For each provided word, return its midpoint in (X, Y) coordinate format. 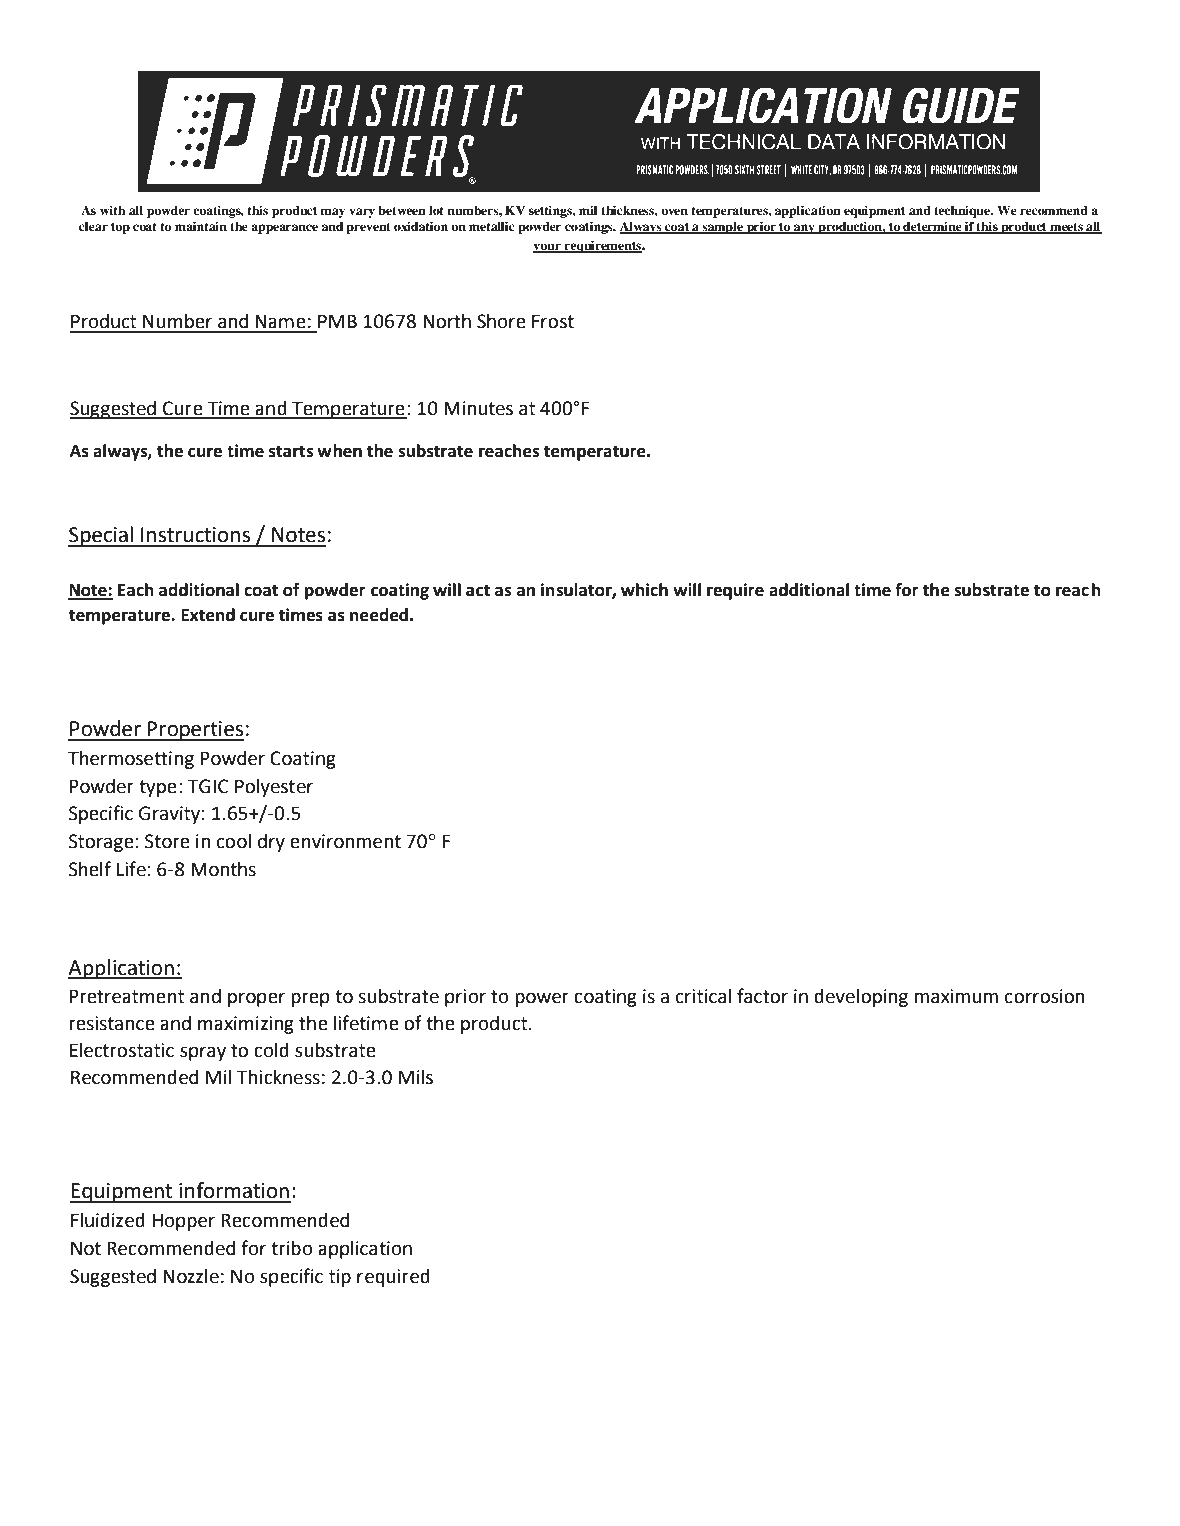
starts (291, 451)
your (548, 248)
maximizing (246, 1025)
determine (932, 227)
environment (345, 841)
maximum (956, 996)
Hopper (183, 1222)
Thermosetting (131, 760)
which (644, 590)
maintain (201, 226)
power (542, 999)
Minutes (478, 408)
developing (861, 997)
